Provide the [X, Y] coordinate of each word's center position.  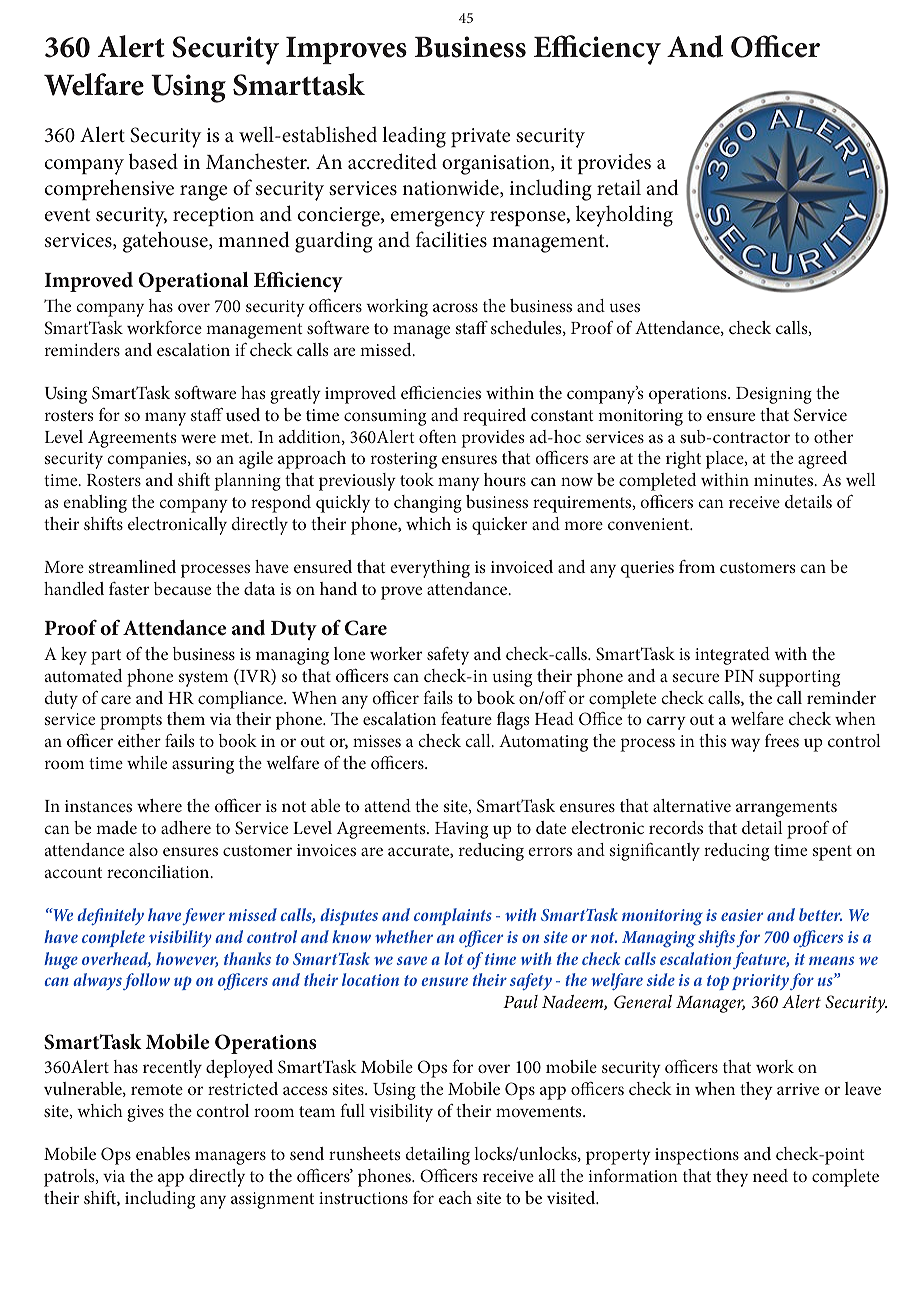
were [198, 438]
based [153, 161]
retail [619, 187]
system [203, 679]
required [494, 417]
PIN [739, 676]
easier [742, 915]
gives [145, 1113]
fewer [203, 916]
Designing [774, 395]
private [480, 137]
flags [513, 721]
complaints [453, 916]
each [455, 1197]
